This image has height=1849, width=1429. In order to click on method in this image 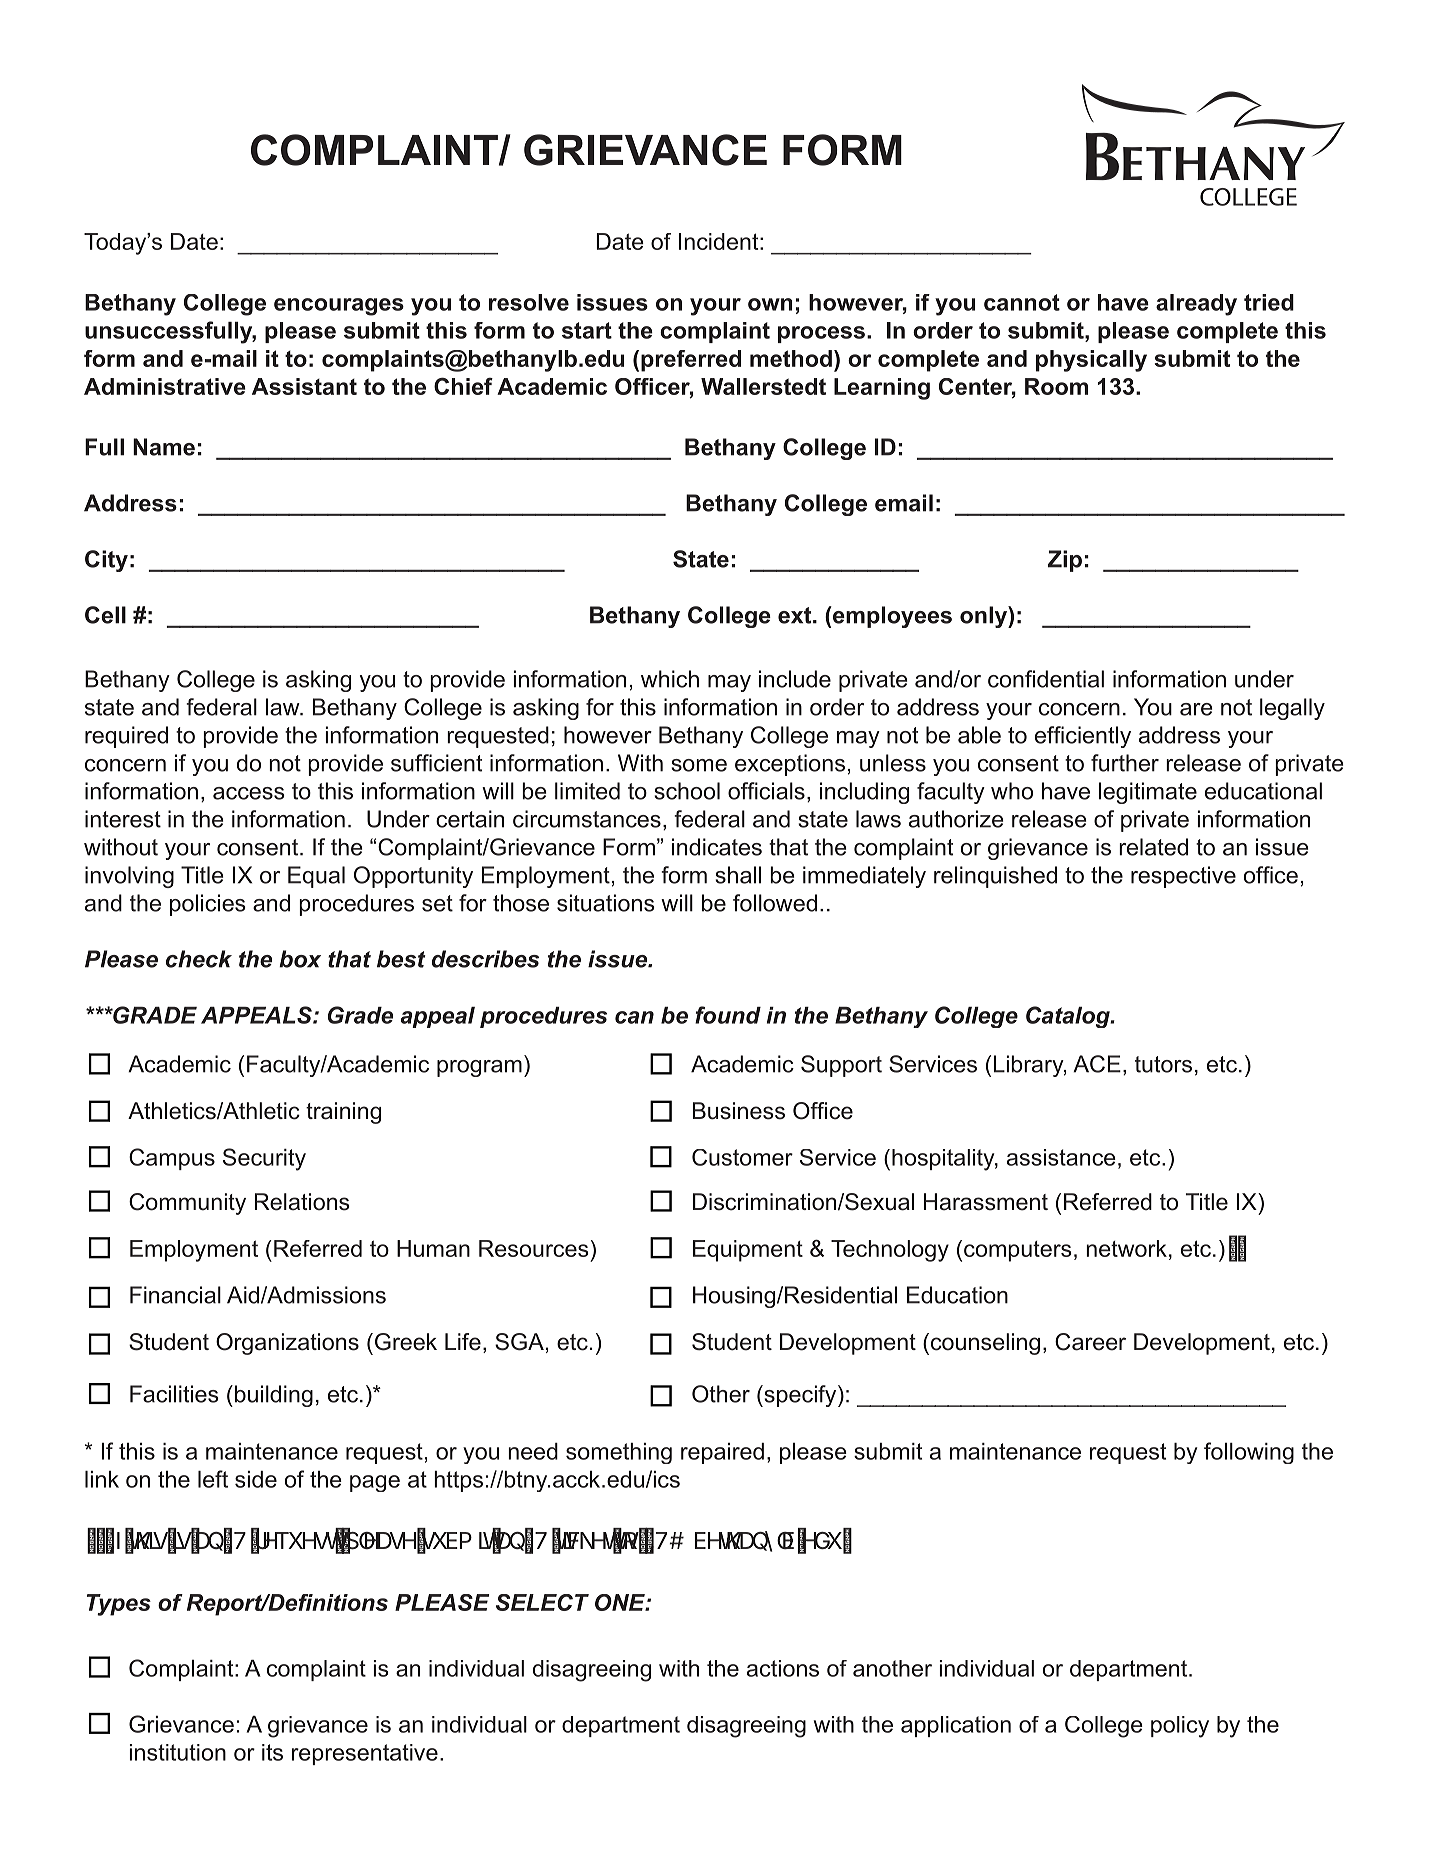, I will do `click(791, 358)`.
